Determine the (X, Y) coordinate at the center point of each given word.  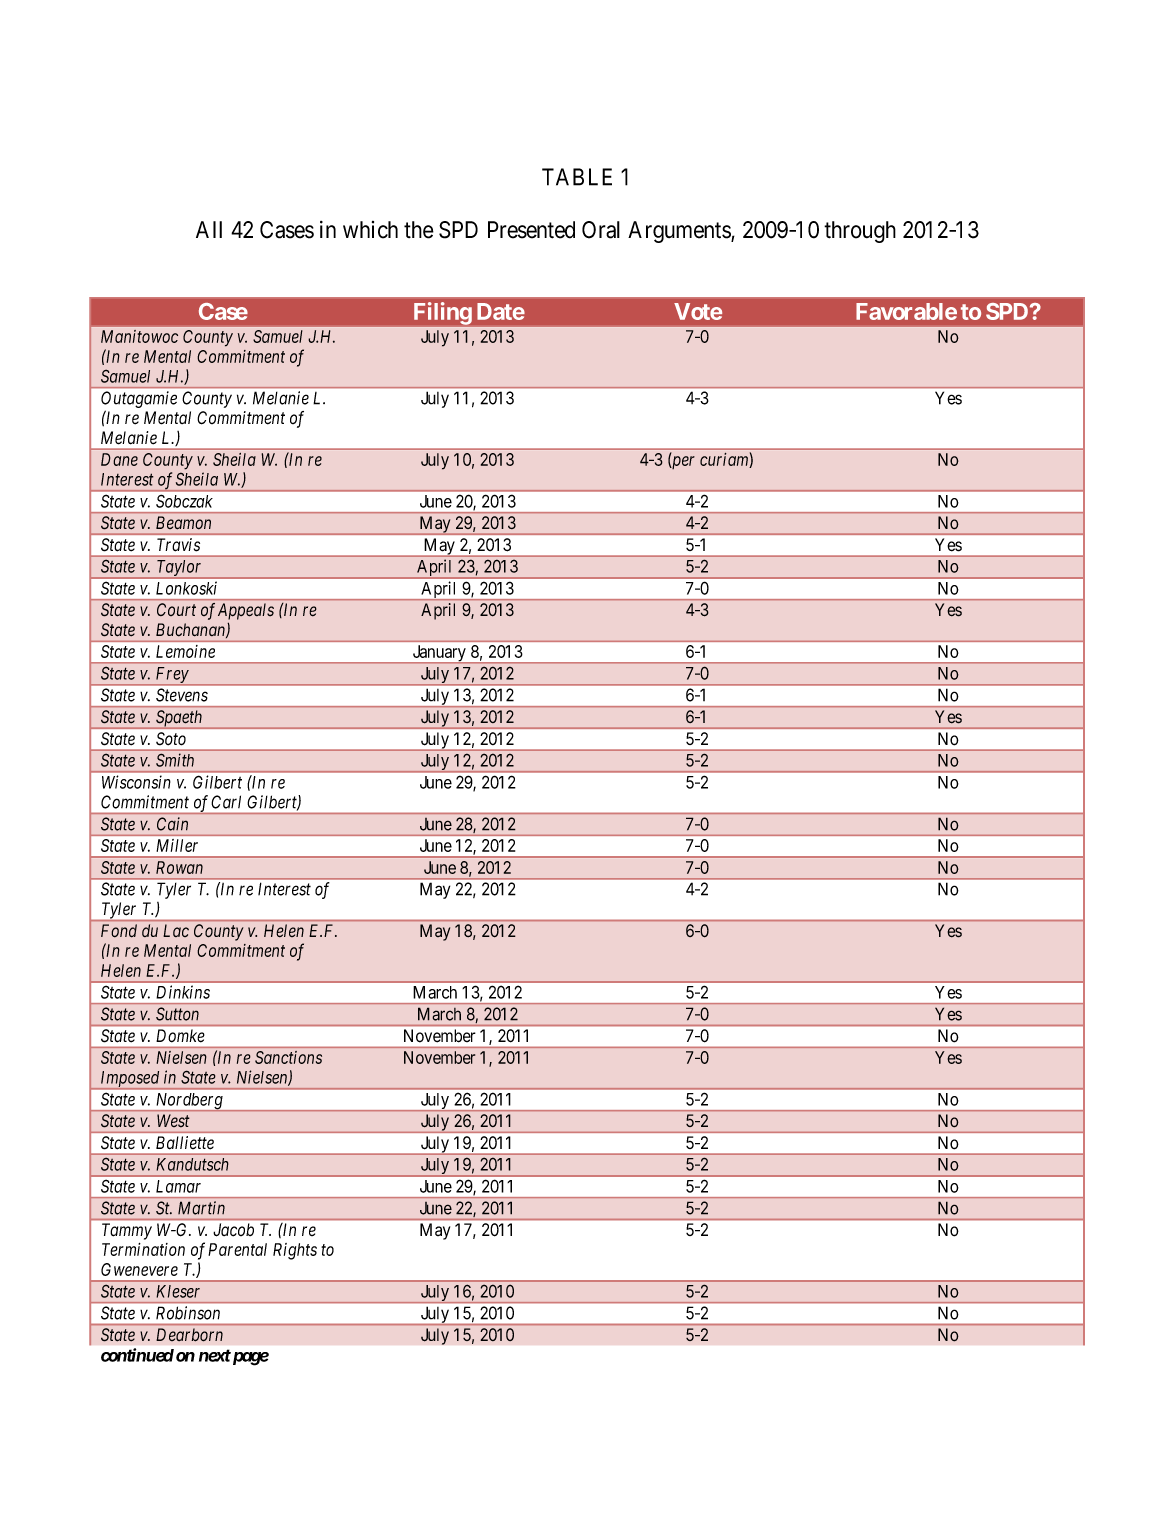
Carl (226, 802)
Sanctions (288, 1057)
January (439, 654)
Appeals (246, 611)
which (370, 230)
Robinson (188, 1313)
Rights (295, 1251)
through (860, 232)
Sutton (177, 1014)
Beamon (183, 522)
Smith (175, 760)
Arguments (680, 232)
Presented (531, 230)
